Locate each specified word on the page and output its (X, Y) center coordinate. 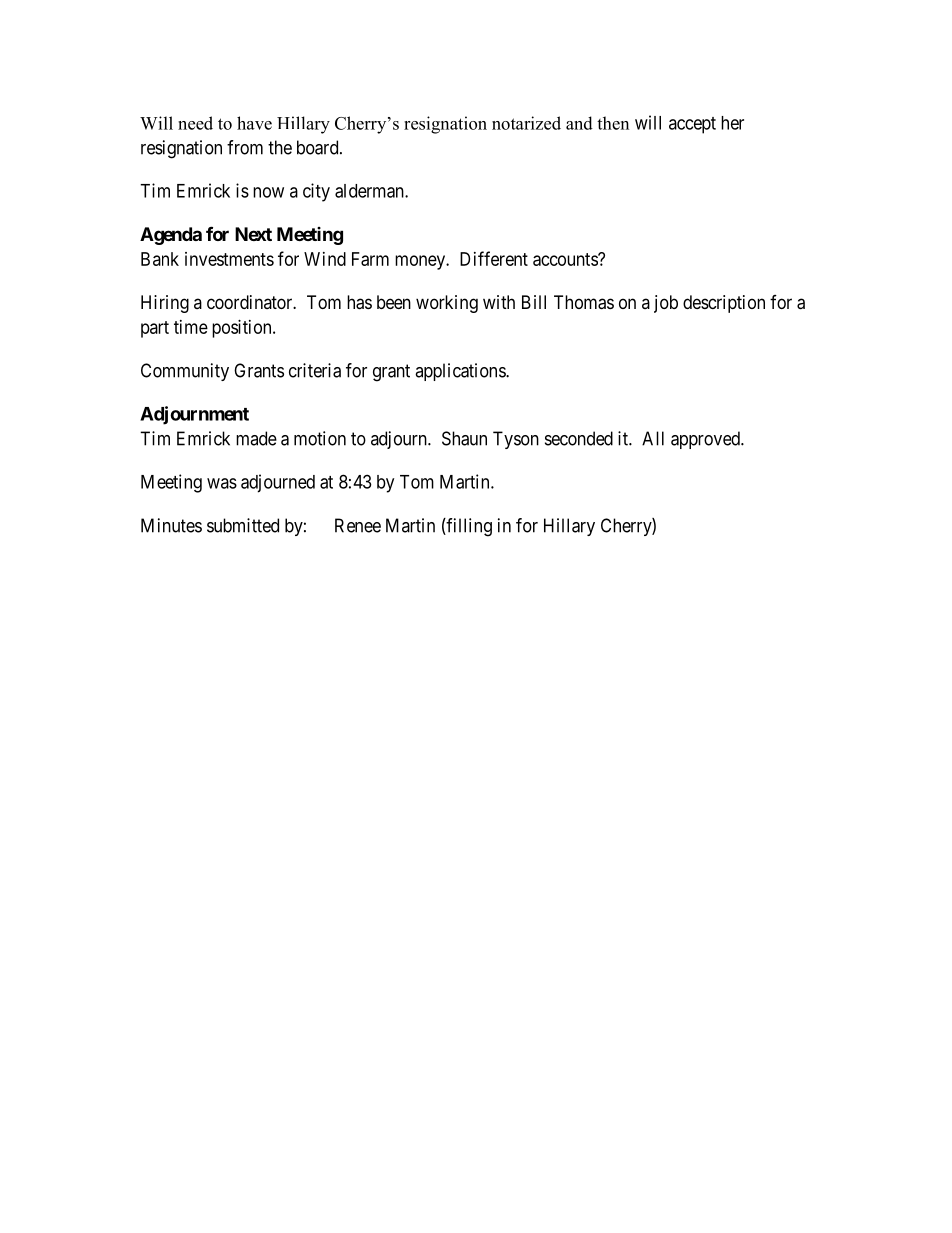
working (447, 304)
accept (692, 125)
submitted (243, 525)
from (245, 147)
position (243, 329)
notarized (526, 123)
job (666, 304)
